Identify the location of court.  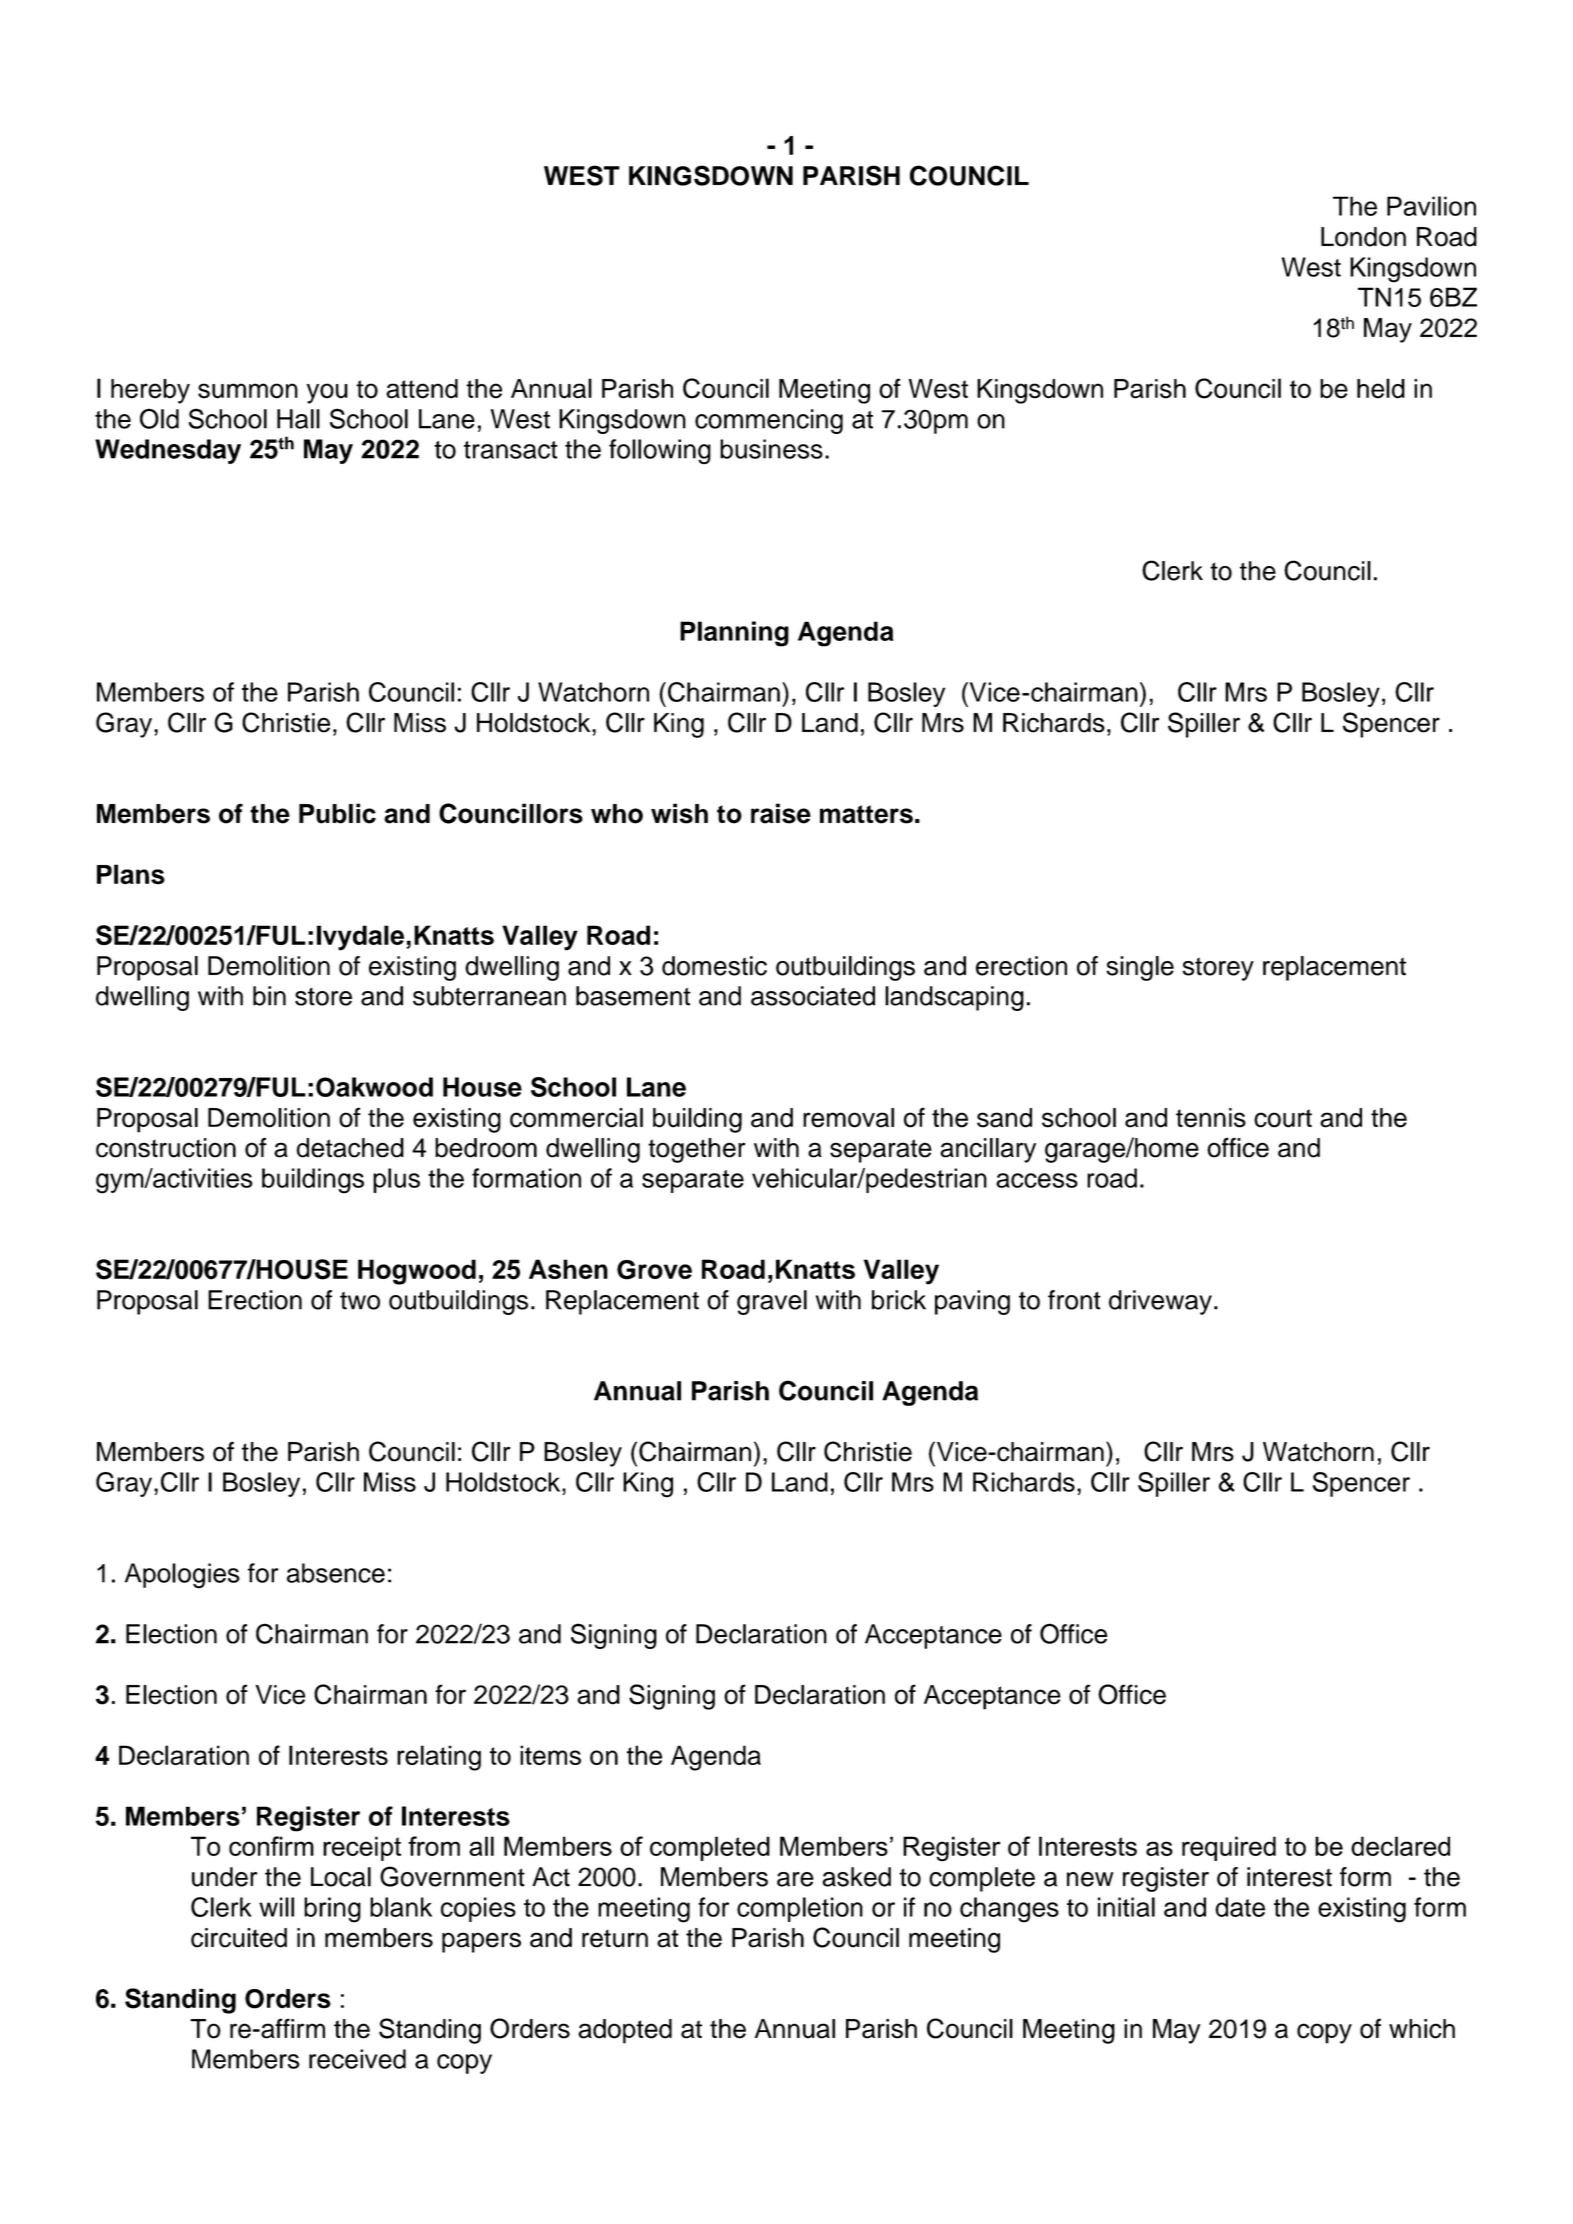
(1283, 1118).
